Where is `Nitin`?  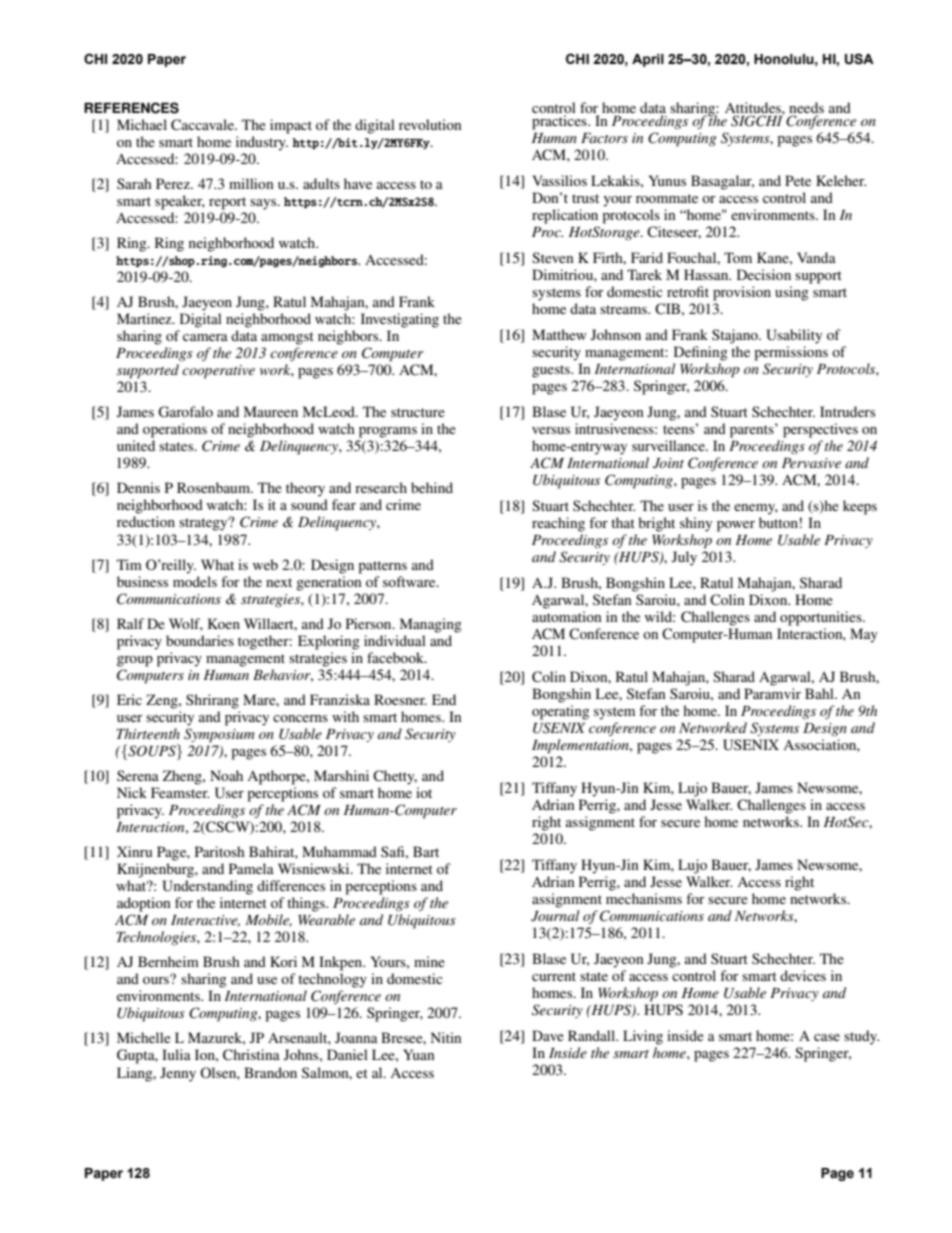 Nitin is located at coordinates (446, 1037).
